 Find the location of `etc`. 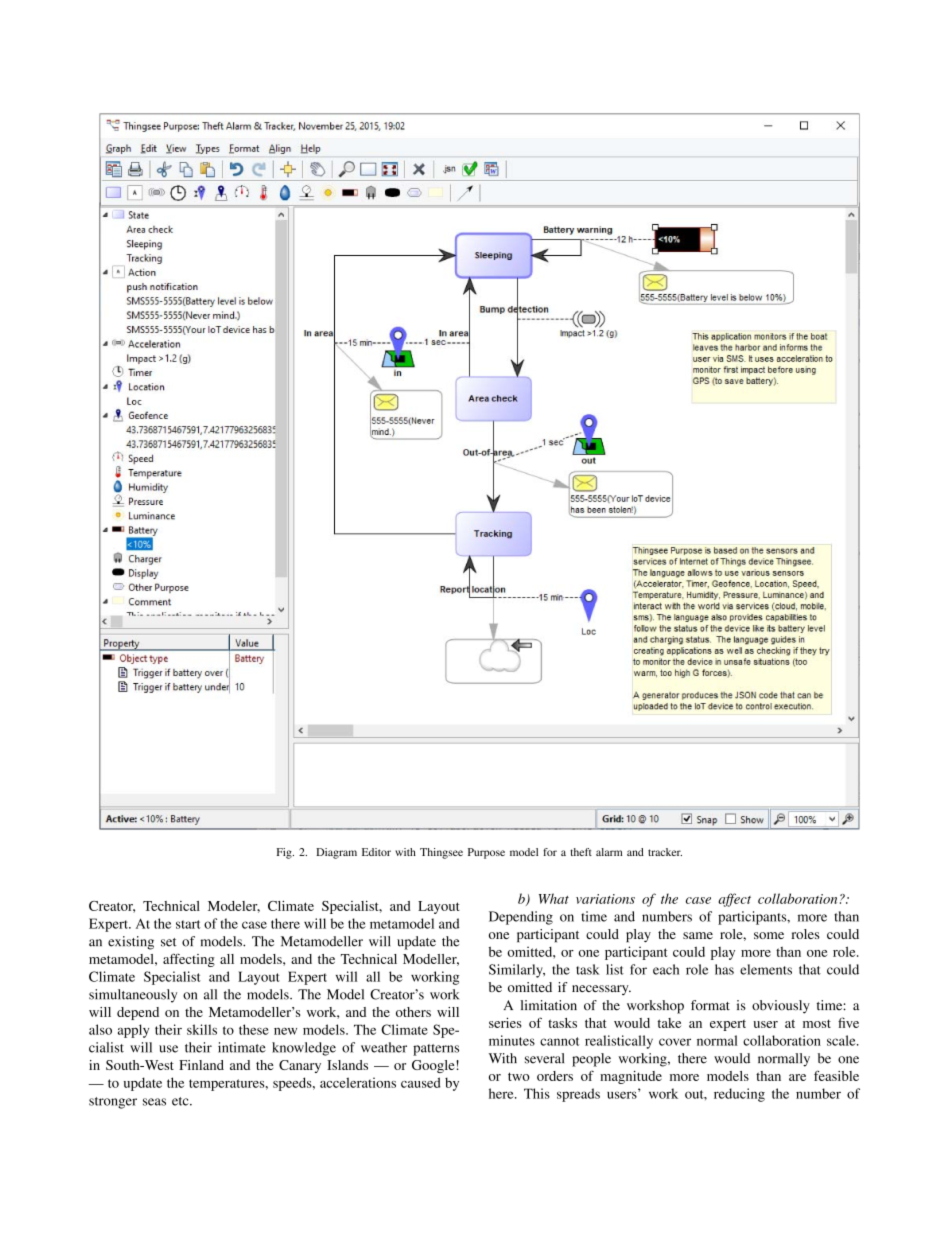

etc is located at coordinates (181, 1101).
